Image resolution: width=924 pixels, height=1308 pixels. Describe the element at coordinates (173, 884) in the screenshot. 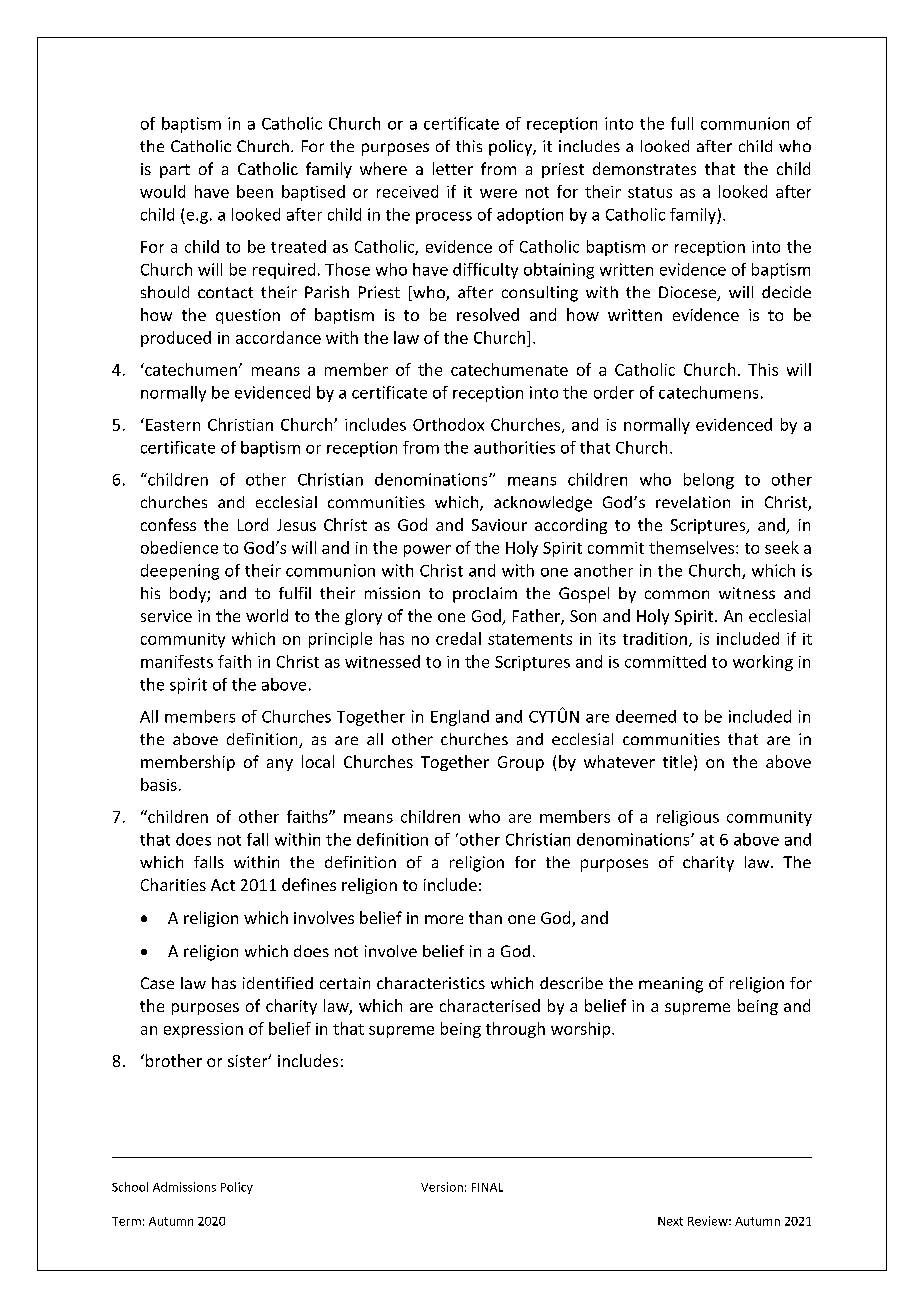

I see `Charities` at that location.
